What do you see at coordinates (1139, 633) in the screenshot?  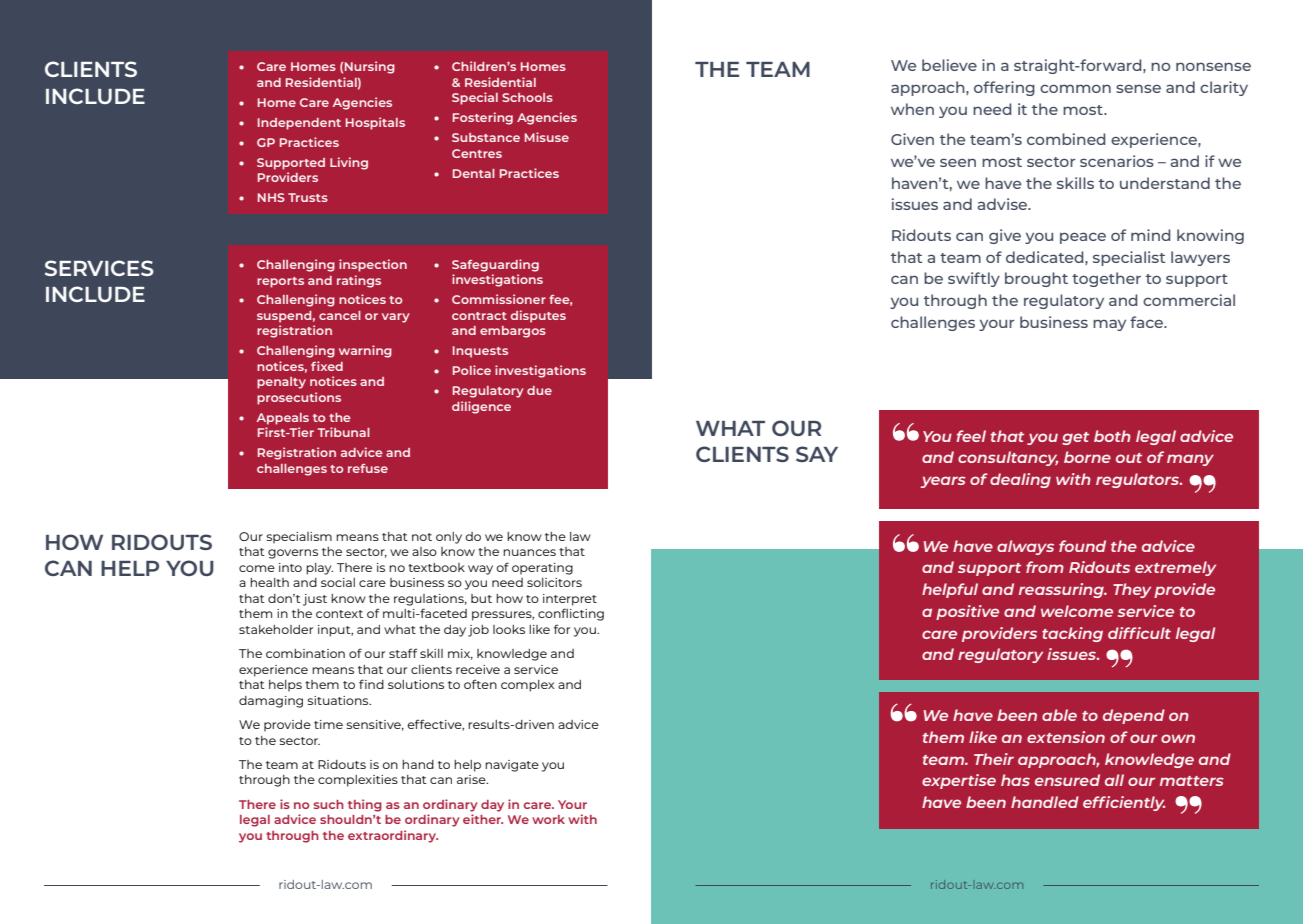 I see `difficult` at bounding box center [1139, 633].
